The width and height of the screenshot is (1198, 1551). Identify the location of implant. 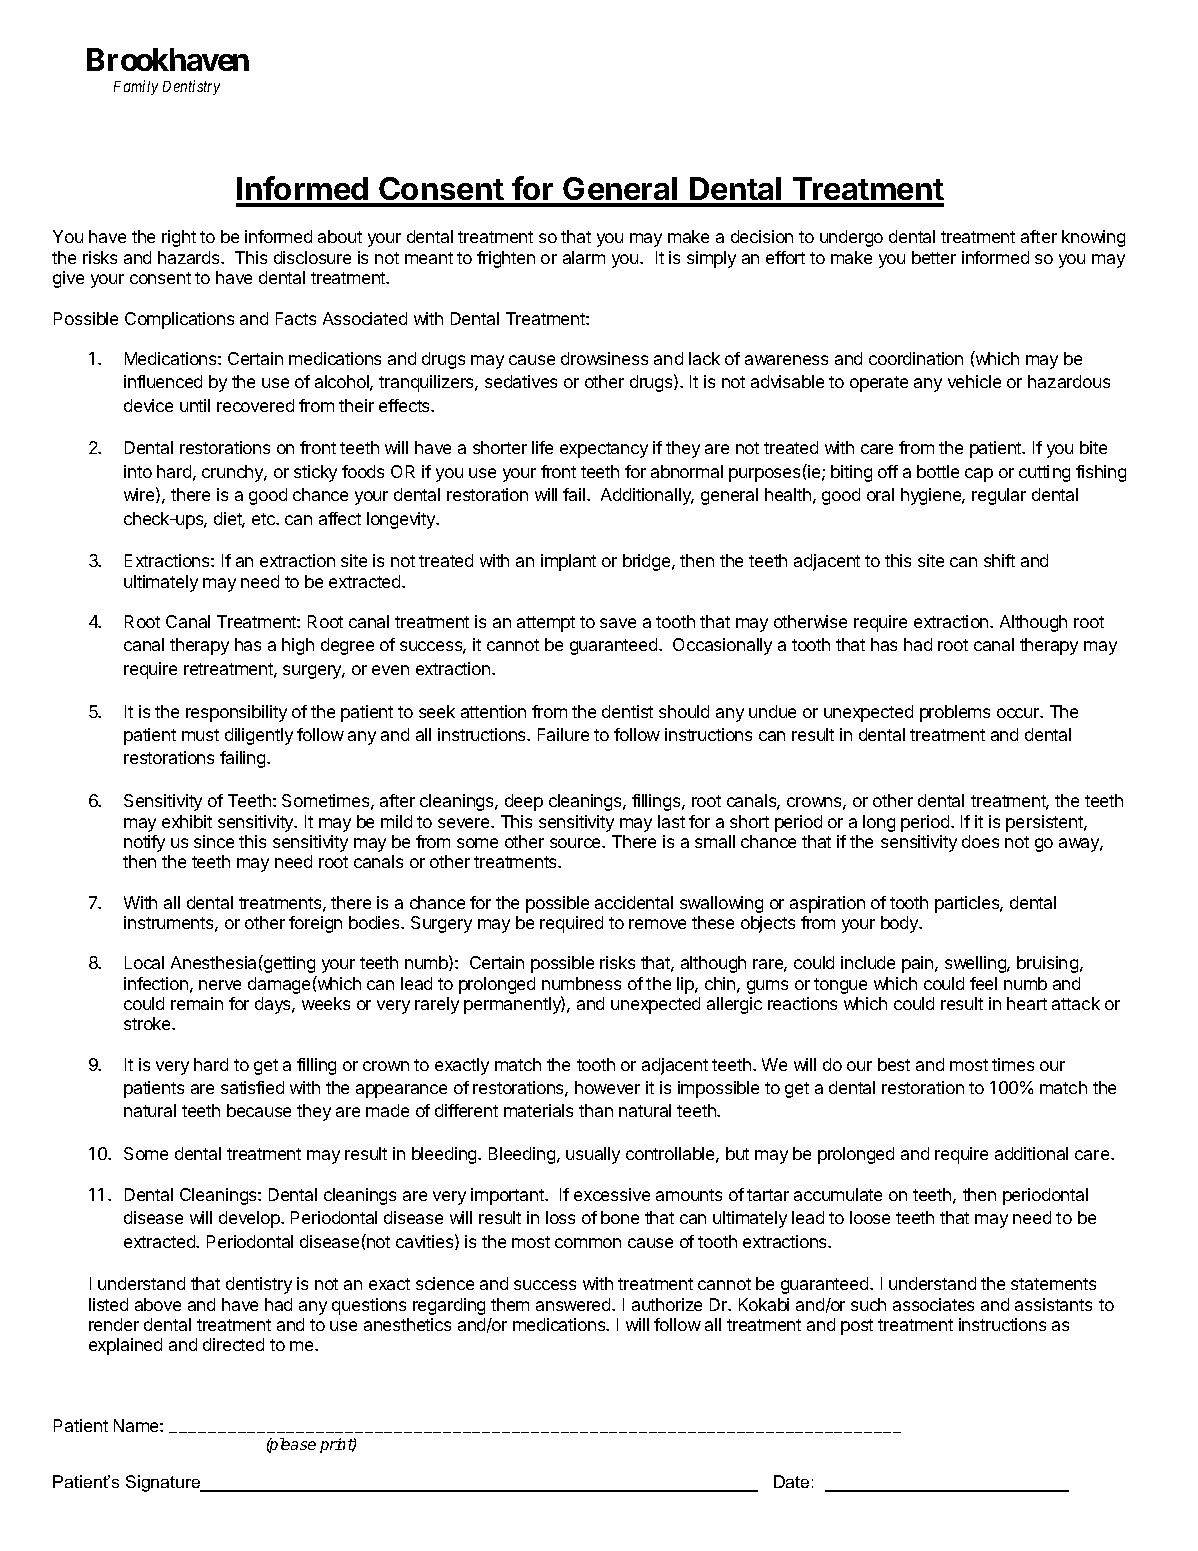
(568, 562).
